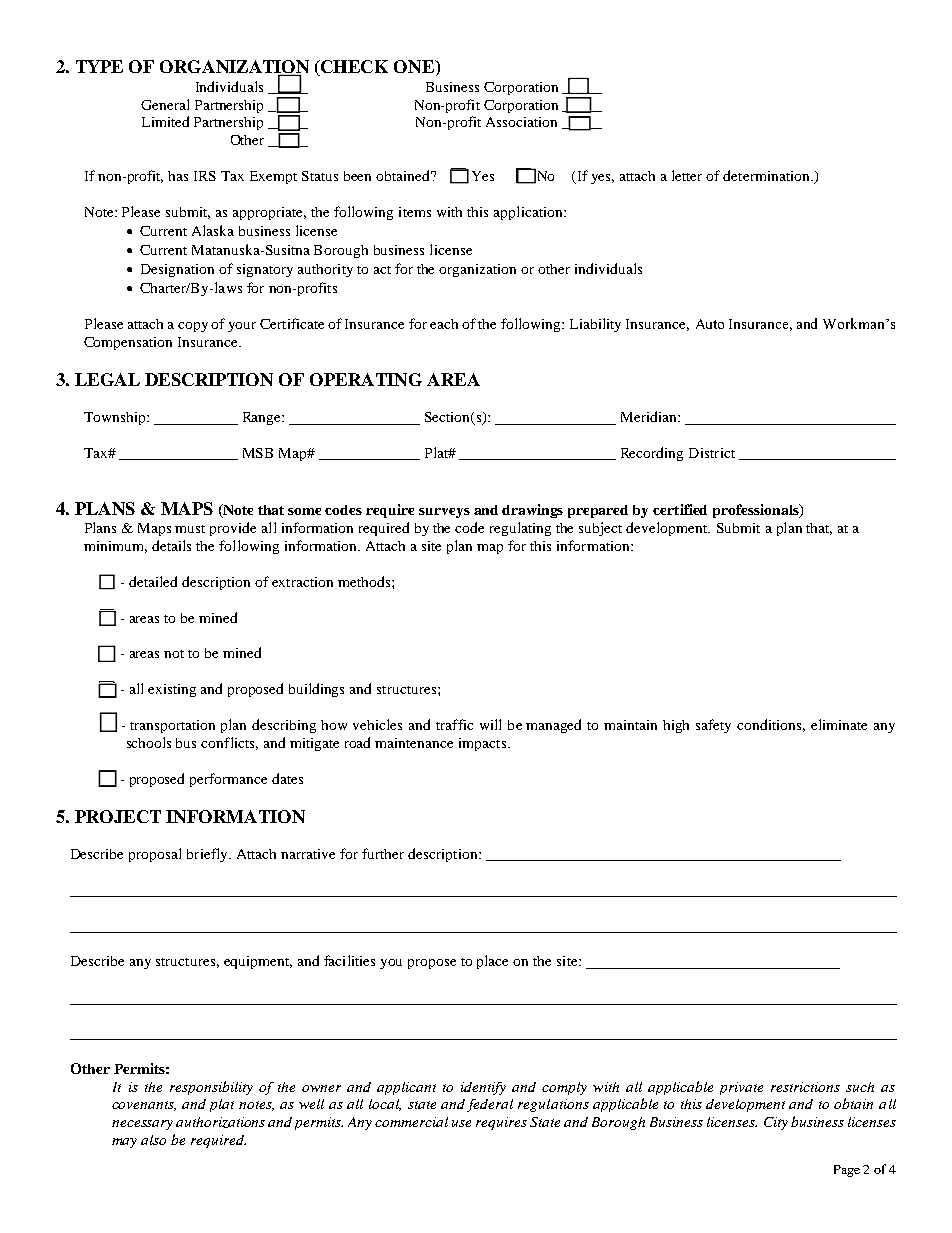 The image size is (952, 1233). I want to click on methods, so click(364, 581).
